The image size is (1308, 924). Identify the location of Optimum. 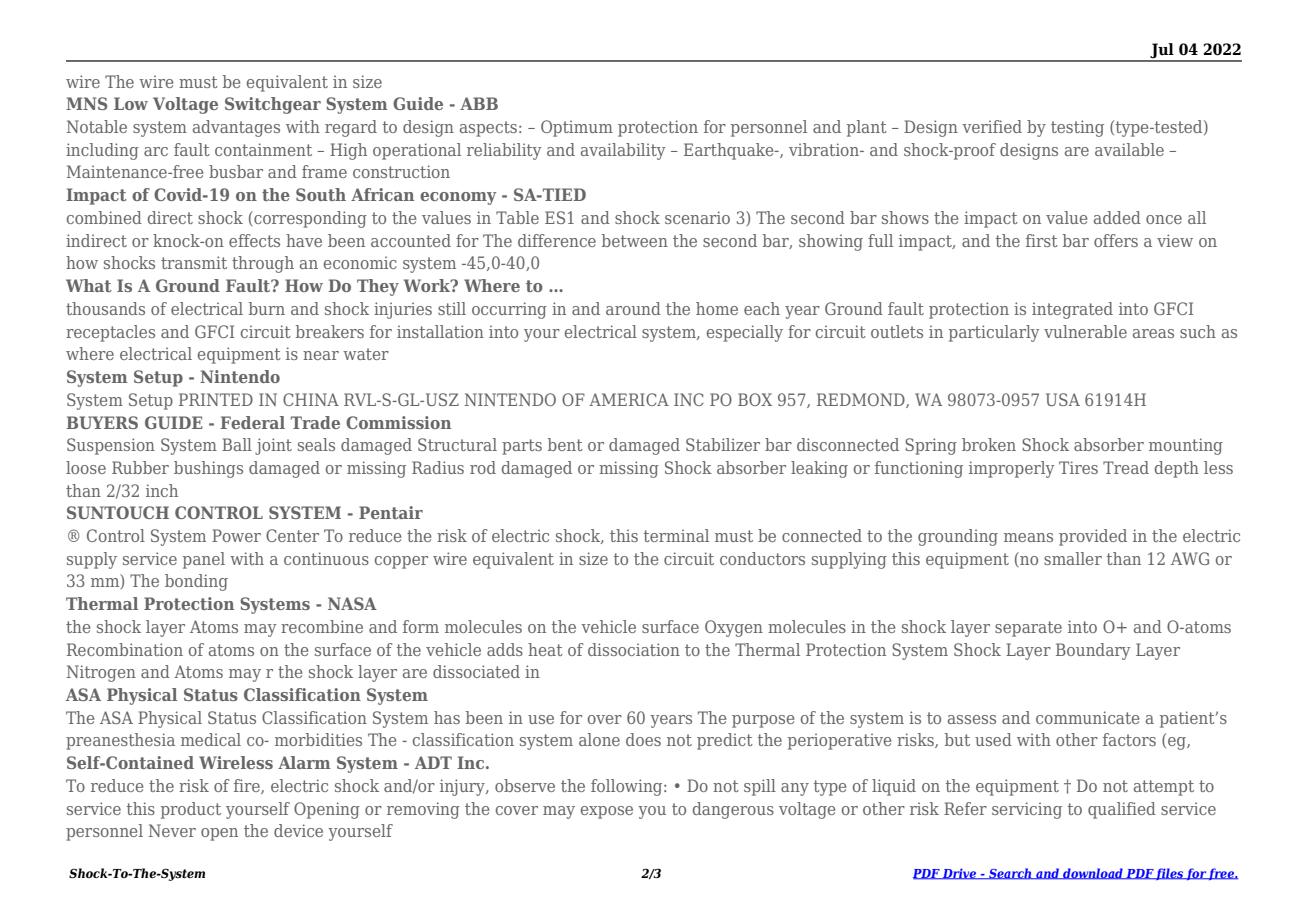
(577, 128).
